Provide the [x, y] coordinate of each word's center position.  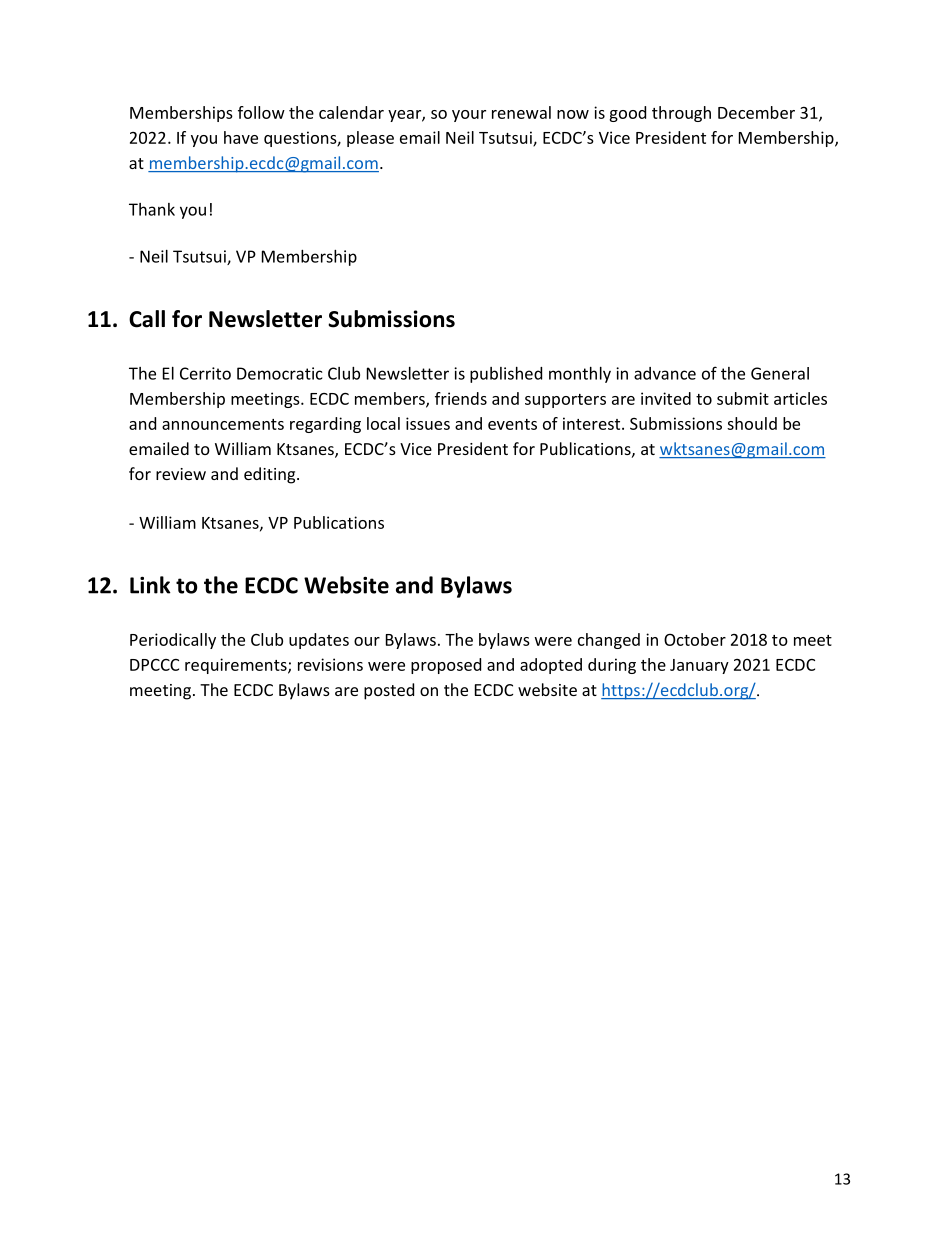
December [756, 112]
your [469, 116]
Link [150, 585]
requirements [237, 666]
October [695, 639]
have [241, 137]
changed [609, 641]
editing [271, 475]
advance [665, 373]
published [506, 375]
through [681, 114]
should [752, 423]
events [512, 424]
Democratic [279, 373]
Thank [152, 209]
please [370, 139]
